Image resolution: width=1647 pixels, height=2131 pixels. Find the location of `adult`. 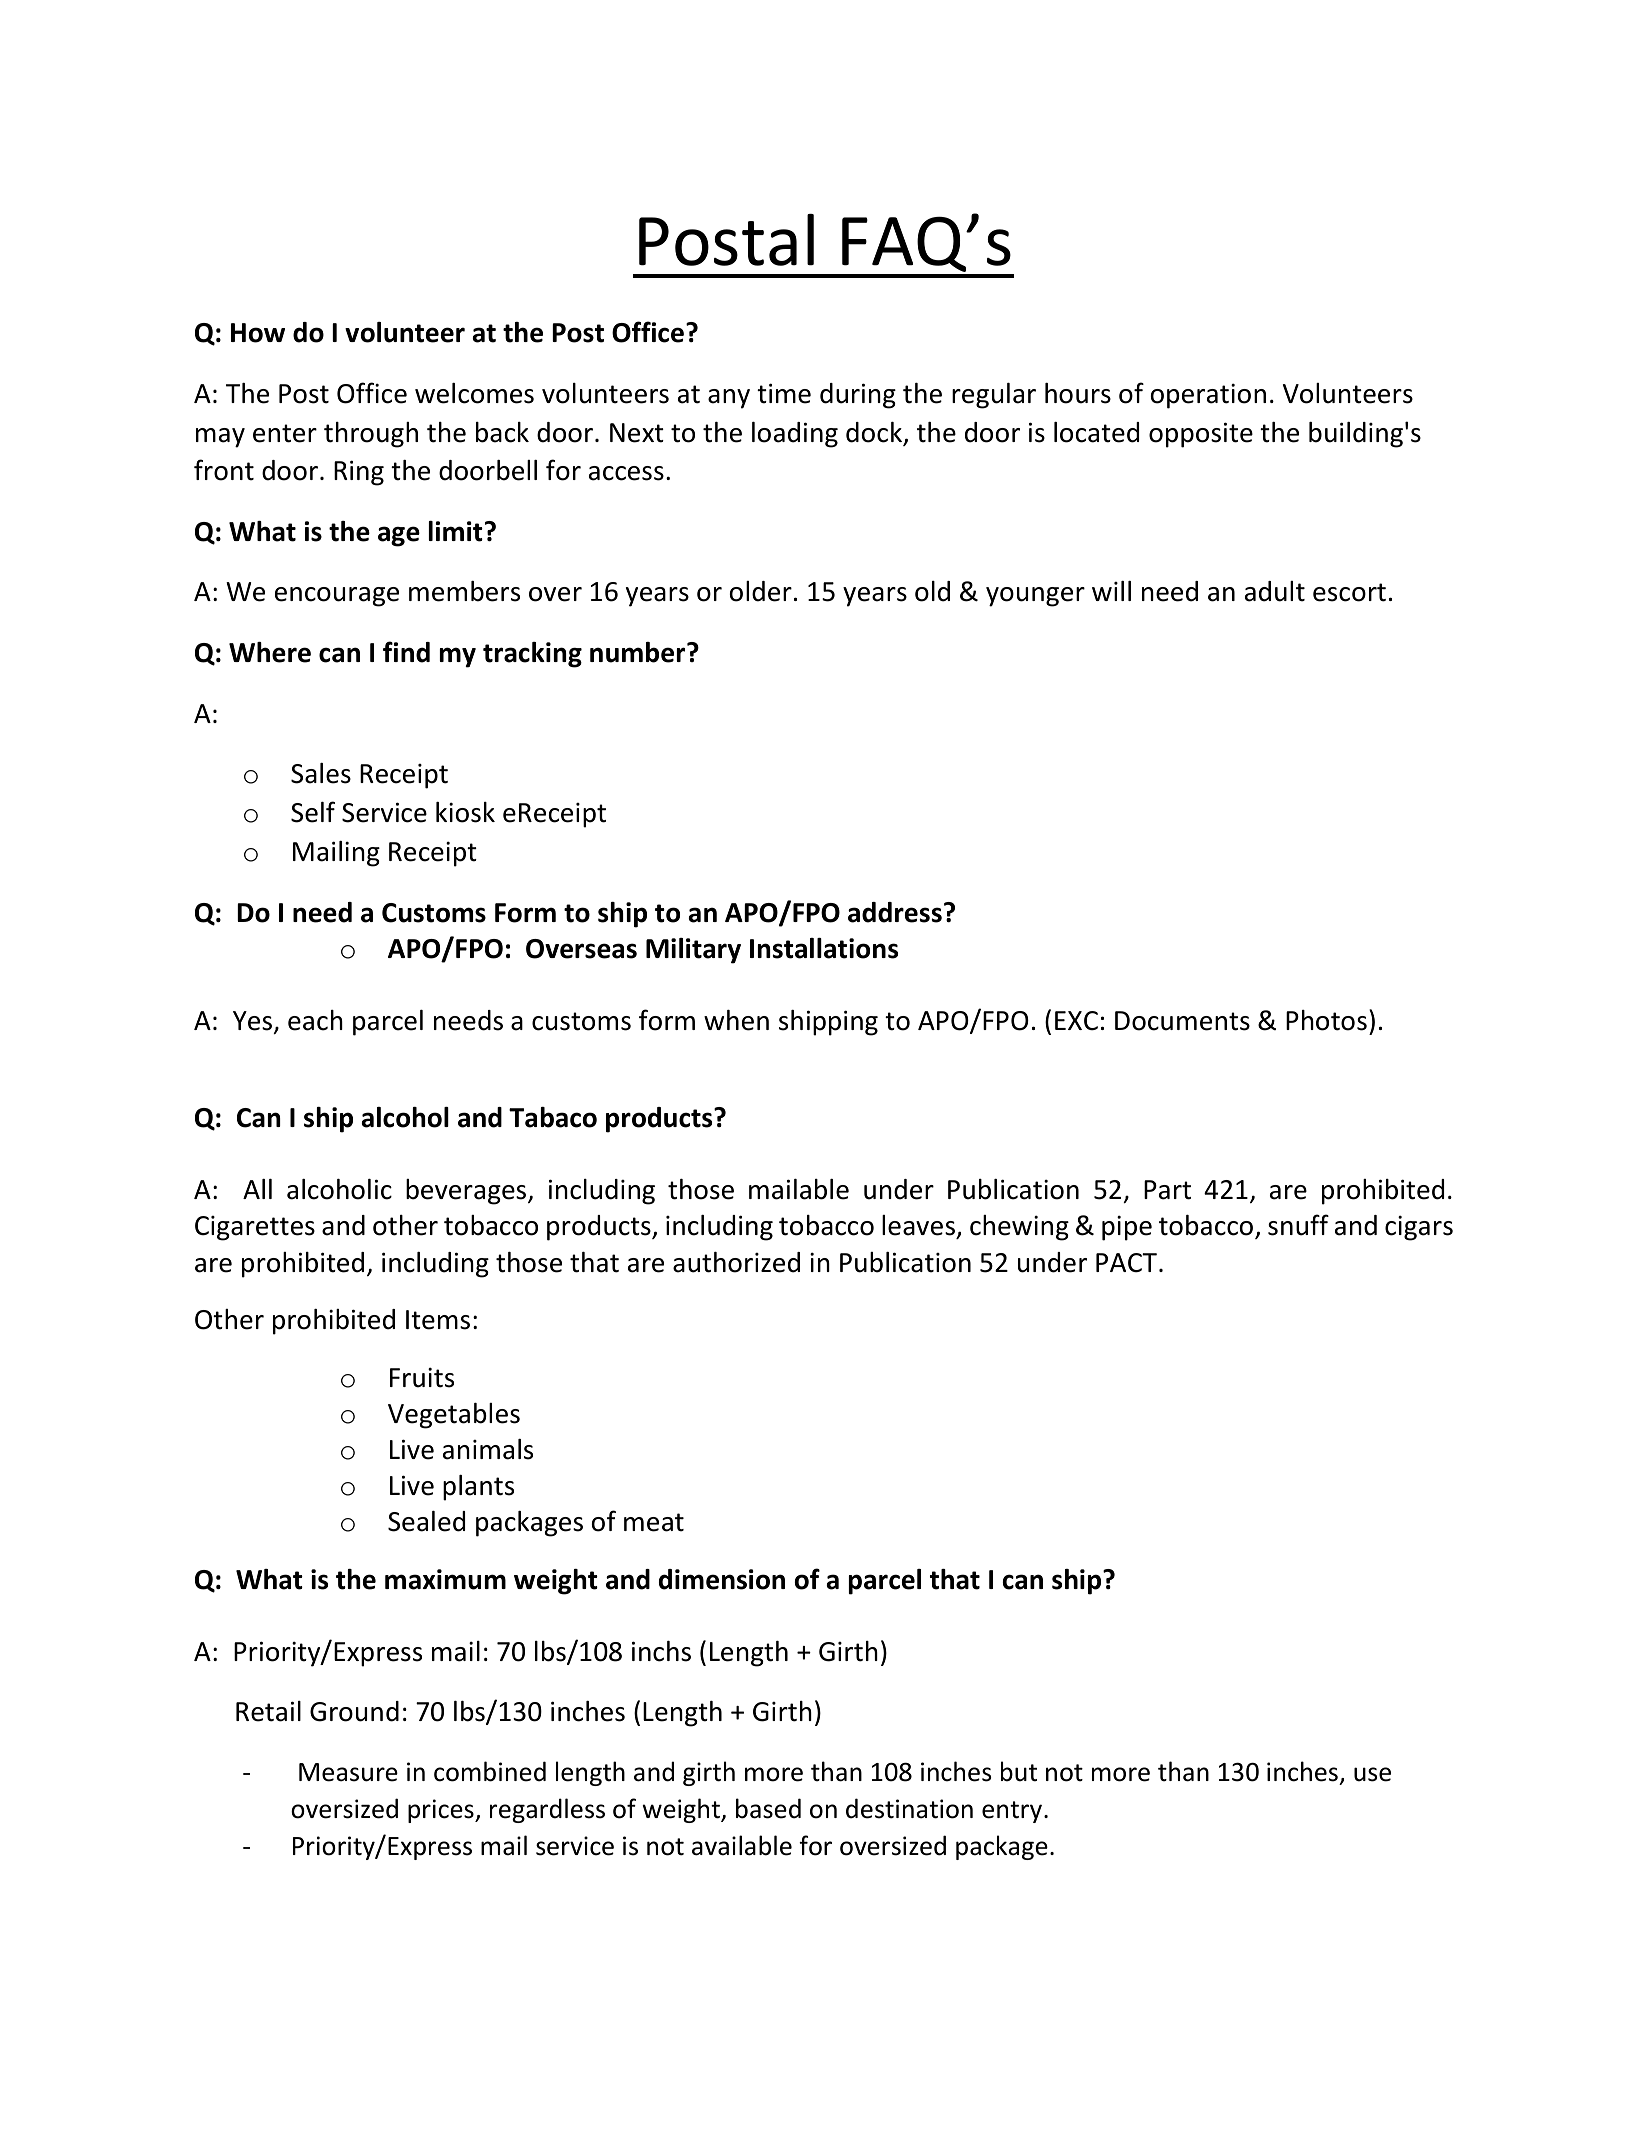

adult is located at coordinates (1275, 591).
